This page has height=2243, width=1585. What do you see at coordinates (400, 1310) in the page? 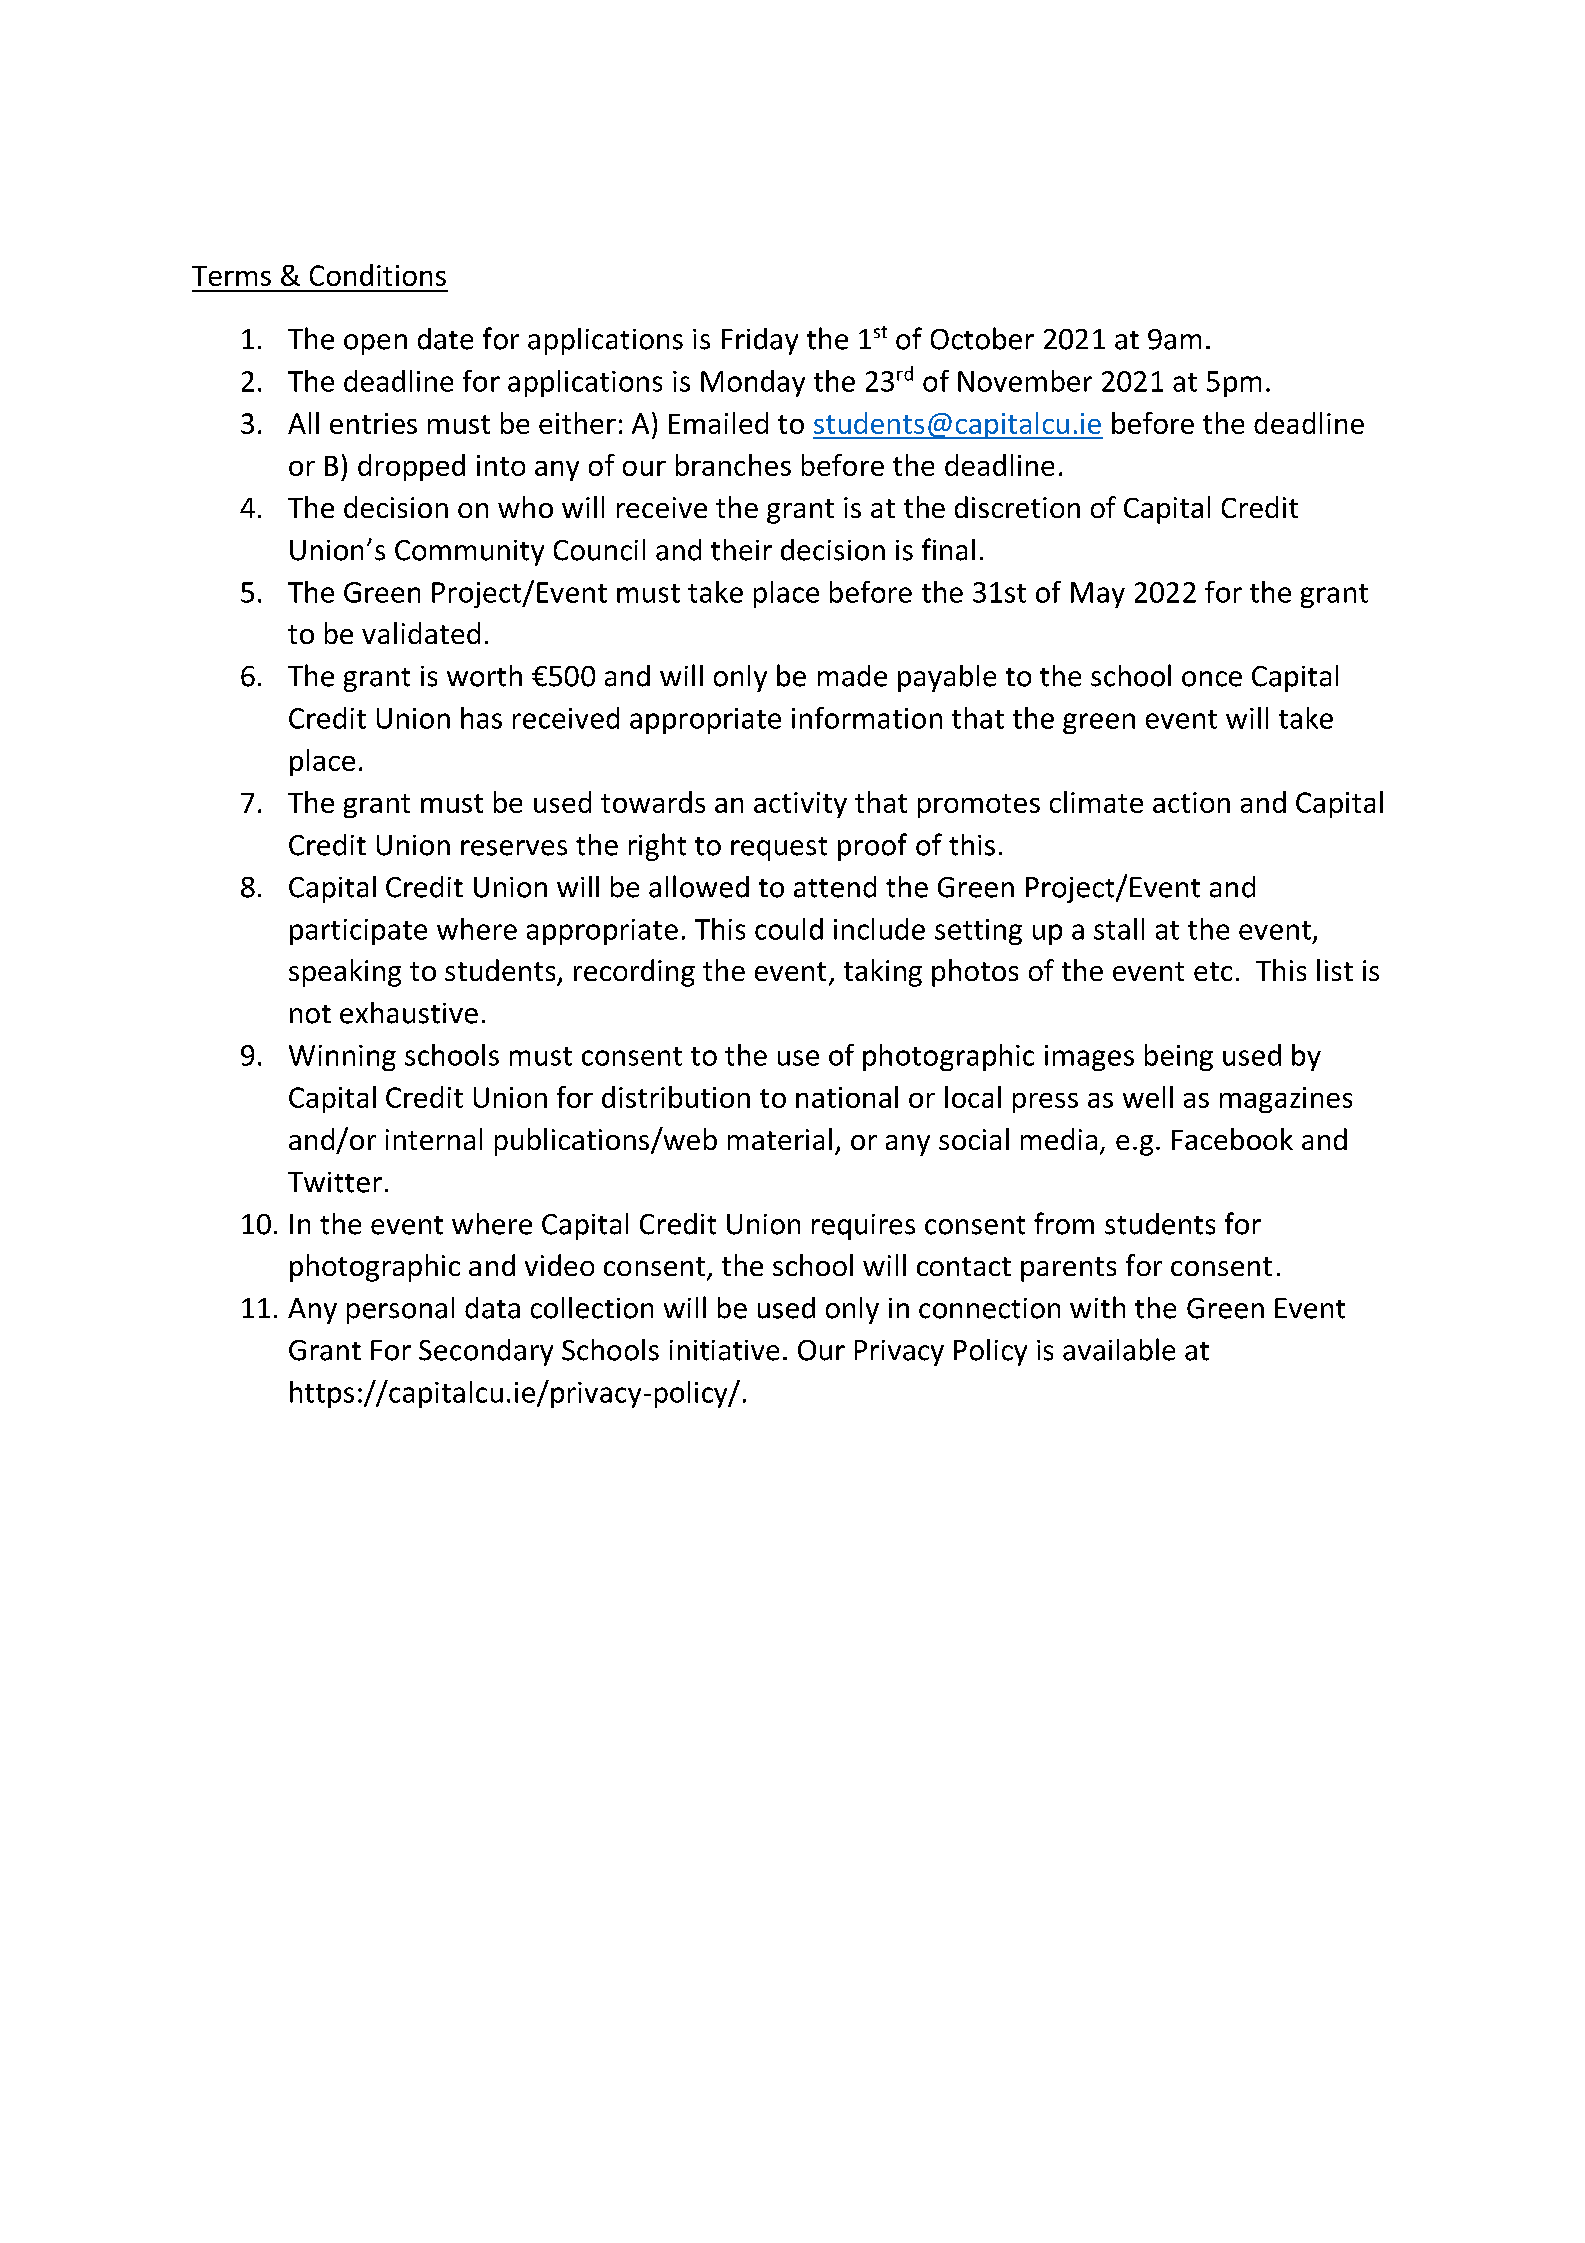
I see `personal` at bounding box center [400, 1310].
